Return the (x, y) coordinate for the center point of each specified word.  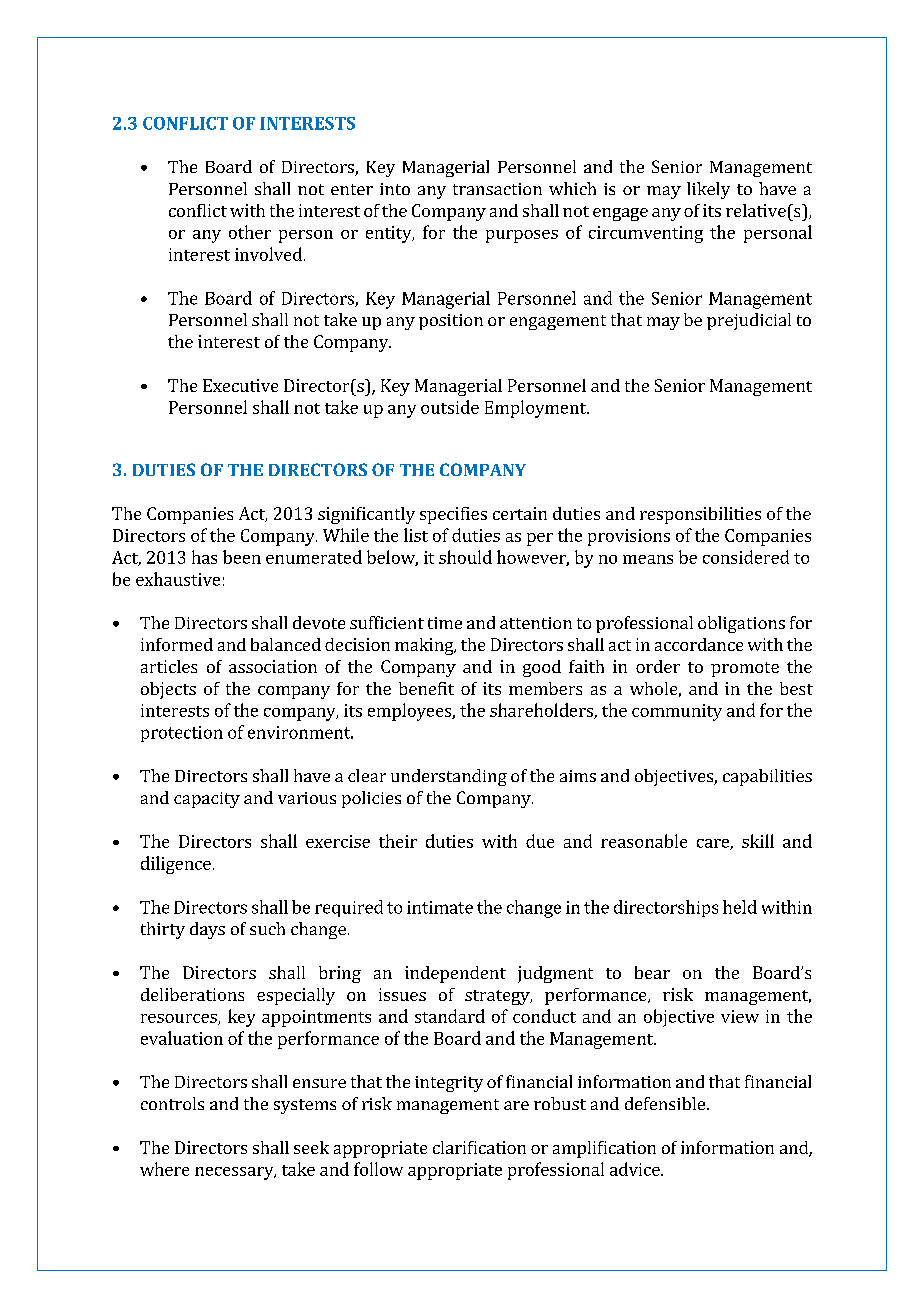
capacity (207, 800)
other (250, 232)
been (242, 557)
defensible (665, 1103)
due (540, 841)
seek (311, 1147)
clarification (479, 1147)
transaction (497, 189)
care (714, 844)
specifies (453, 515)
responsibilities (700, 515)
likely (708, 190)
